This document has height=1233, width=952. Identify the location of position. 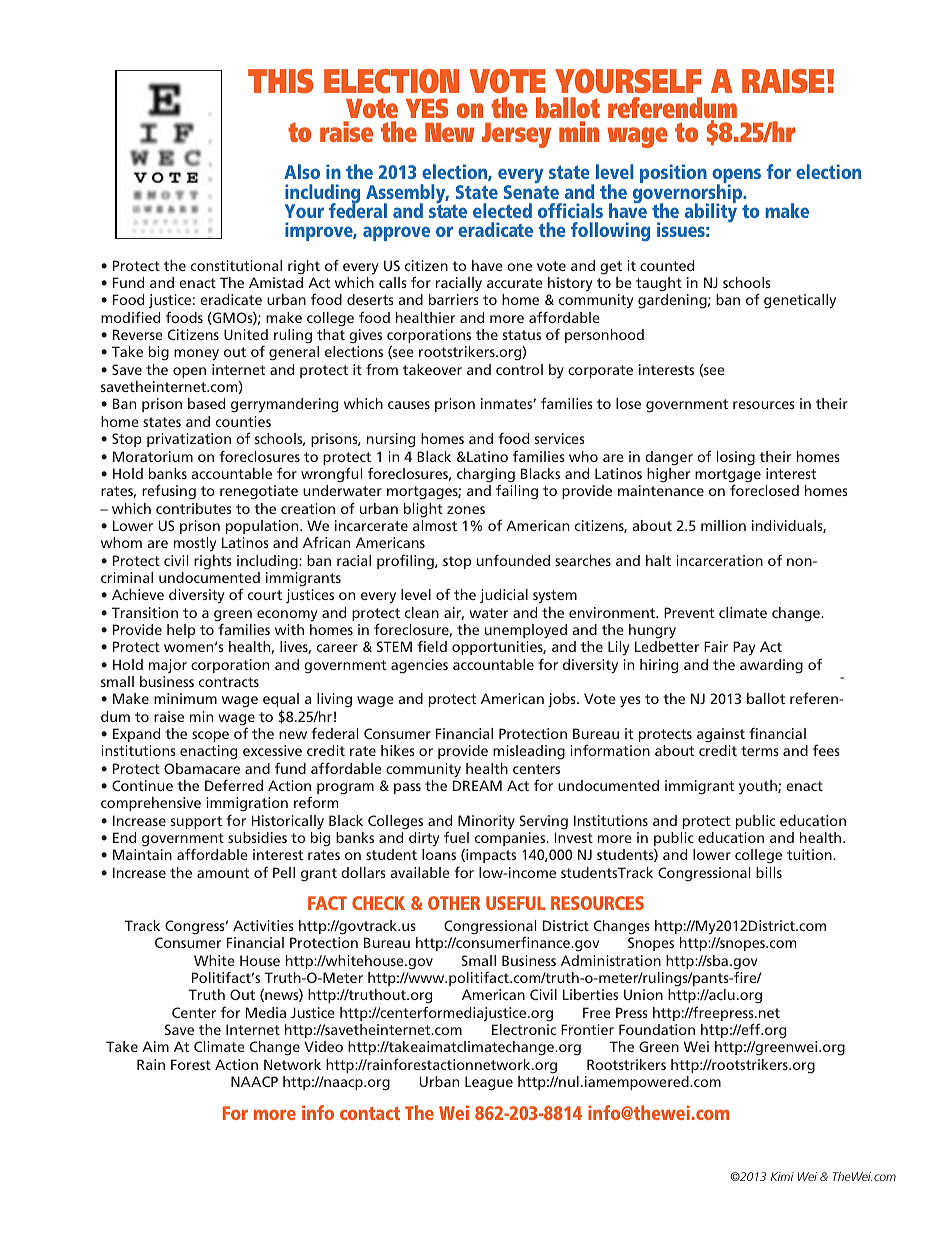
(673, 173).
